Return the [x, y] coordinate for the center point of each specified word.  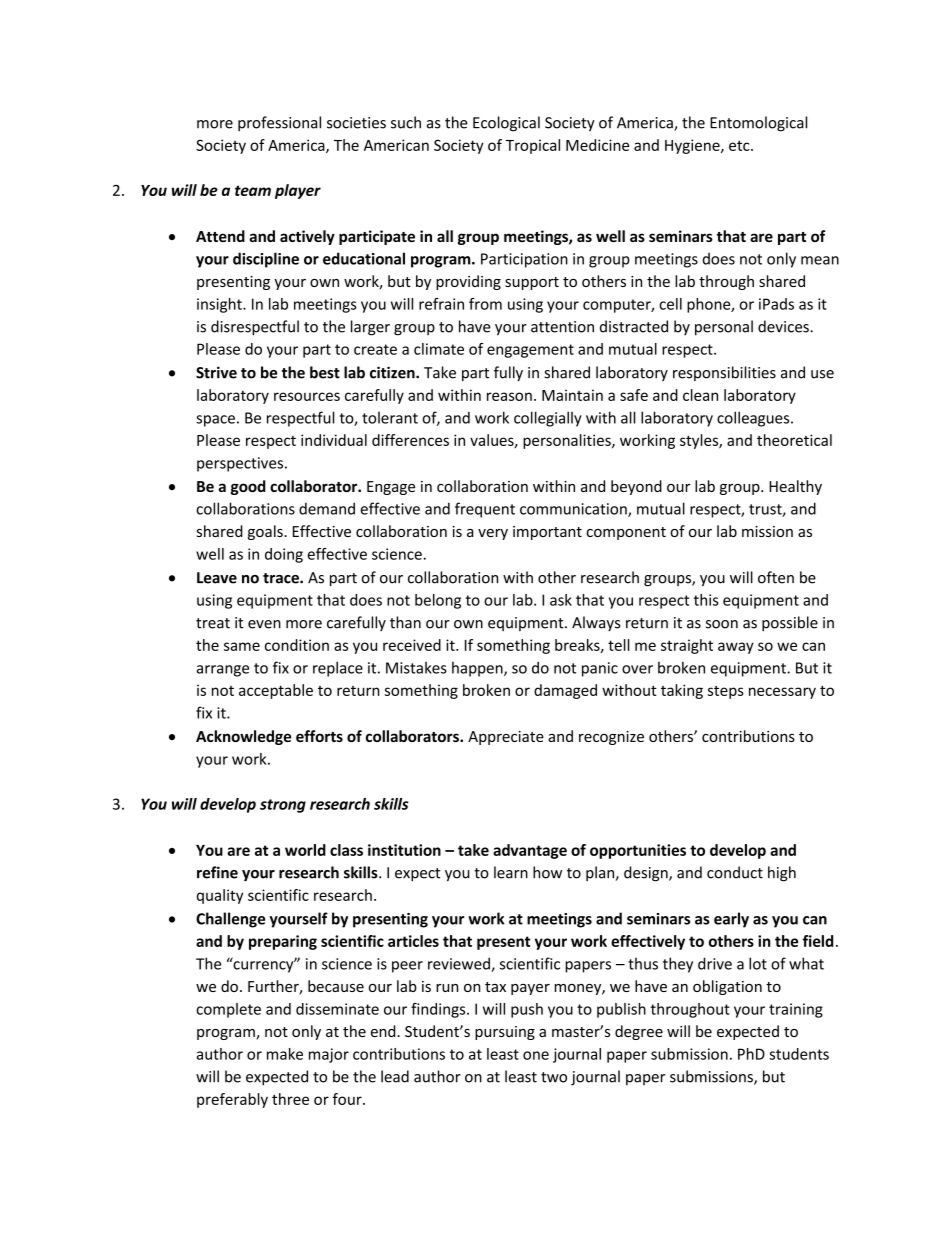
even [264, 624]
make [285, 1054]
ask [561, 600]
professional [279, 124]
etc [740, 145]
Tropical [533, 146]
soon [722, 624]
